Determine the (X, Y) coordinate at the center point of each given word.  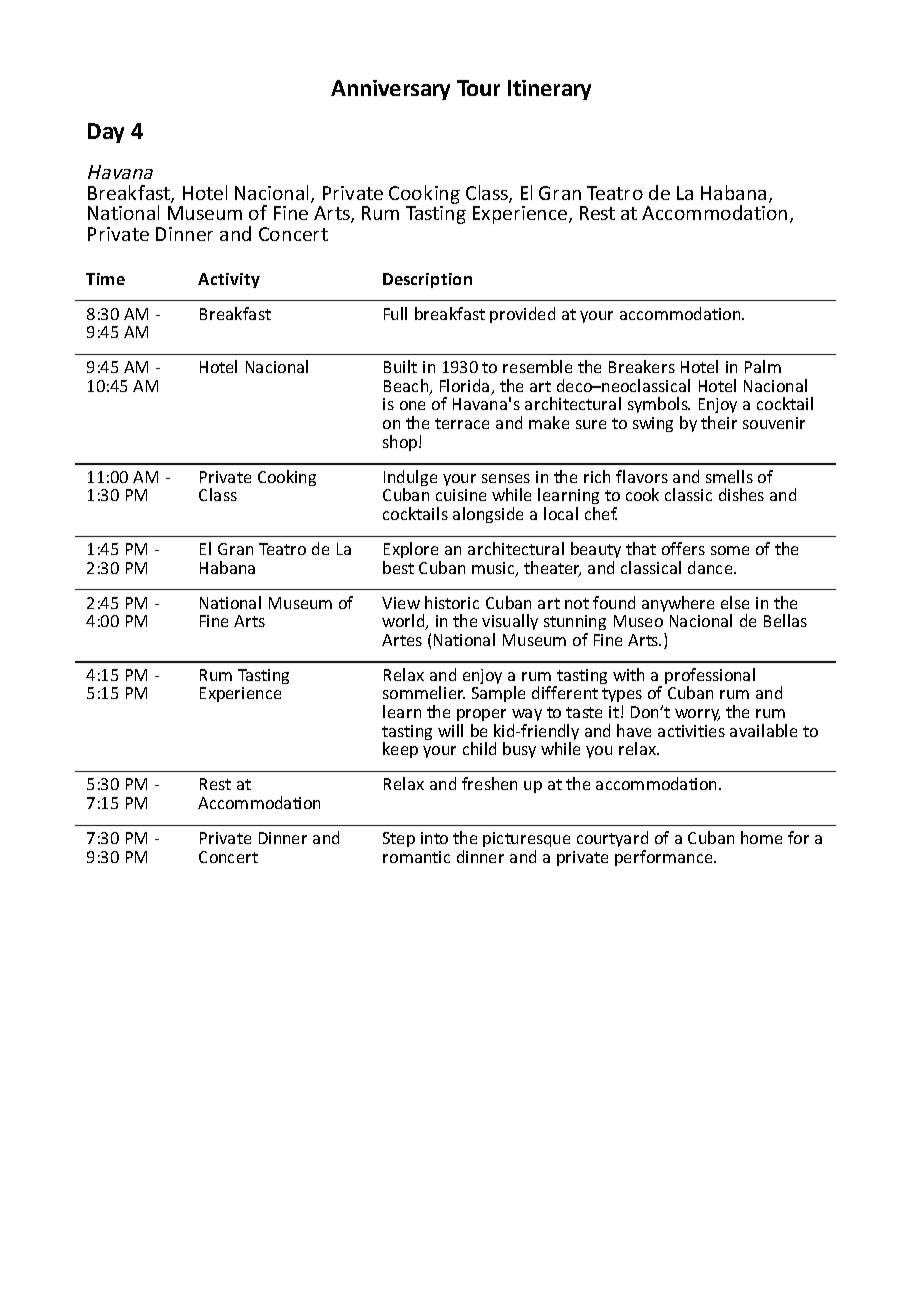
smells (729, 476)
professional (710, 677)
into (434, 838)
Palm (763, 366)
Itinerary (549, 90)
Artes (402, 640)
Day (106, 133)
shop (401, 443)
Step (399, 839)
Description (427, 280)
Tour (478, 88)
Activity (229, 280)
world (404, 622)
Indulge (410, 479)
